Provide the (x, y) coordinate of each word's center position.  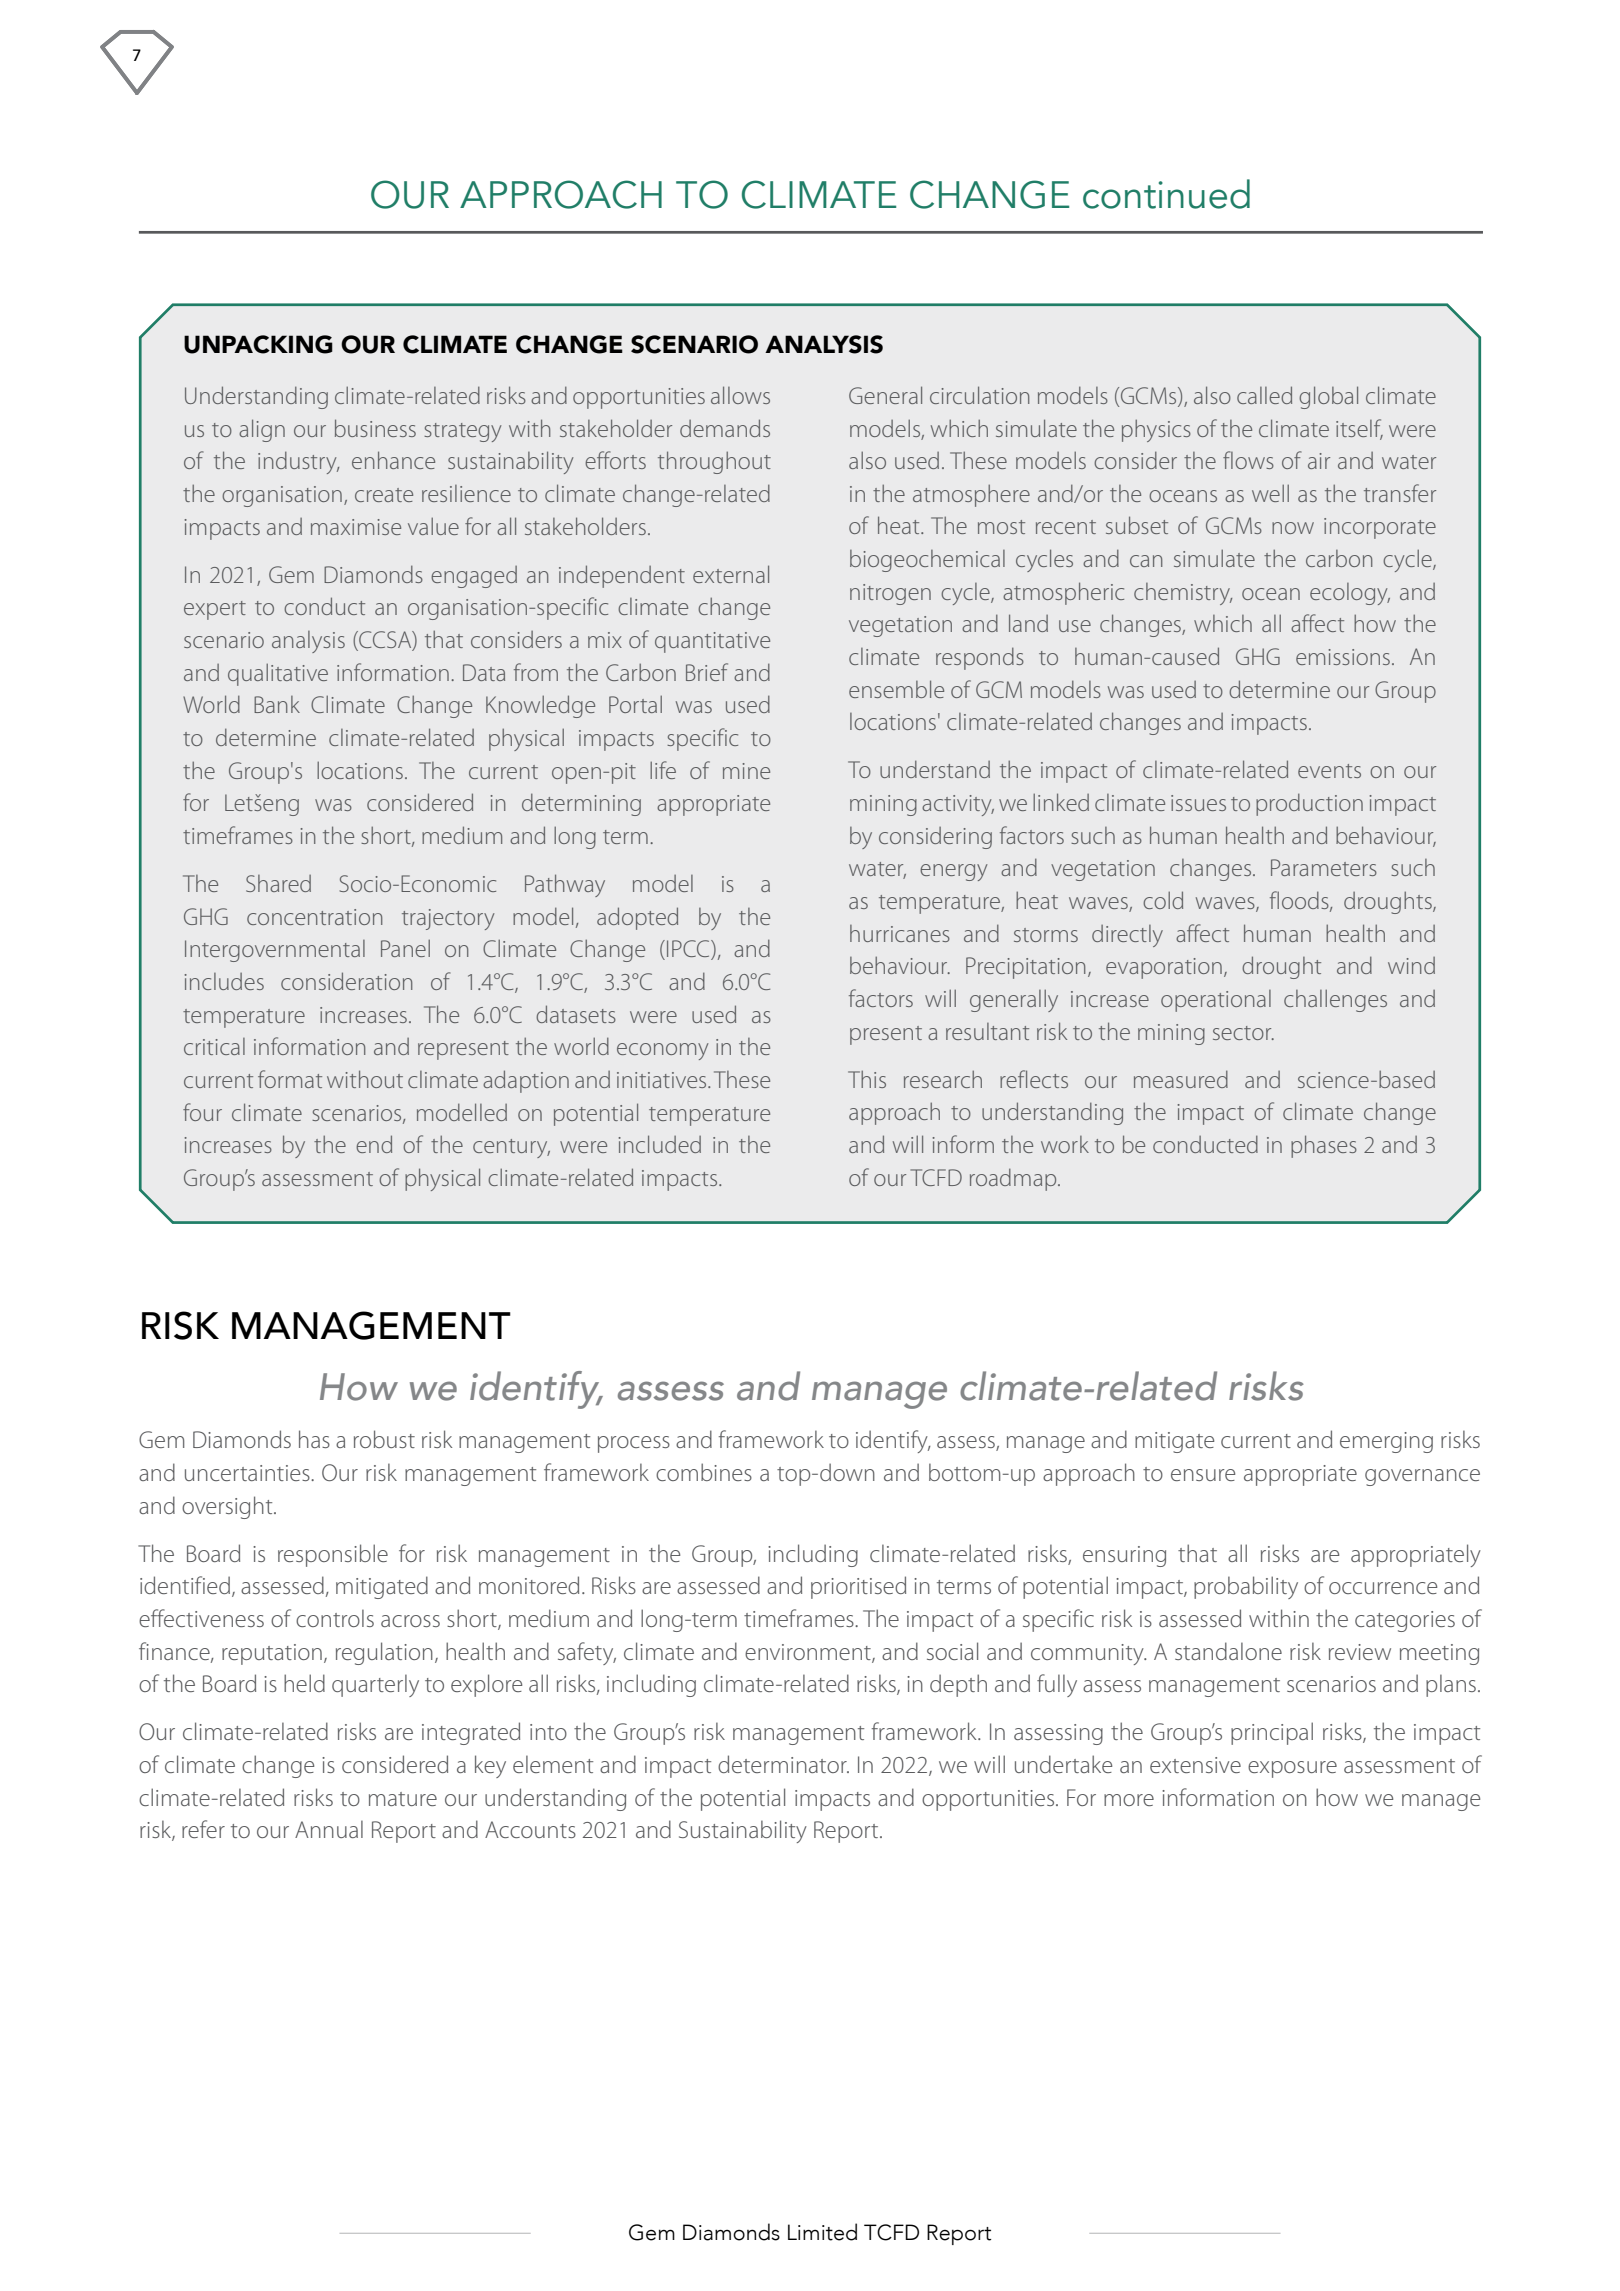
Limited (822, 2232)
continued (1166, 194)
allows (740, 395)
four (202, 1112)
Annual (329, 1829)
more (1129, 1800)
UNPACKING (258, 344)
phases (1324, 1146)
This (867, 1079)
